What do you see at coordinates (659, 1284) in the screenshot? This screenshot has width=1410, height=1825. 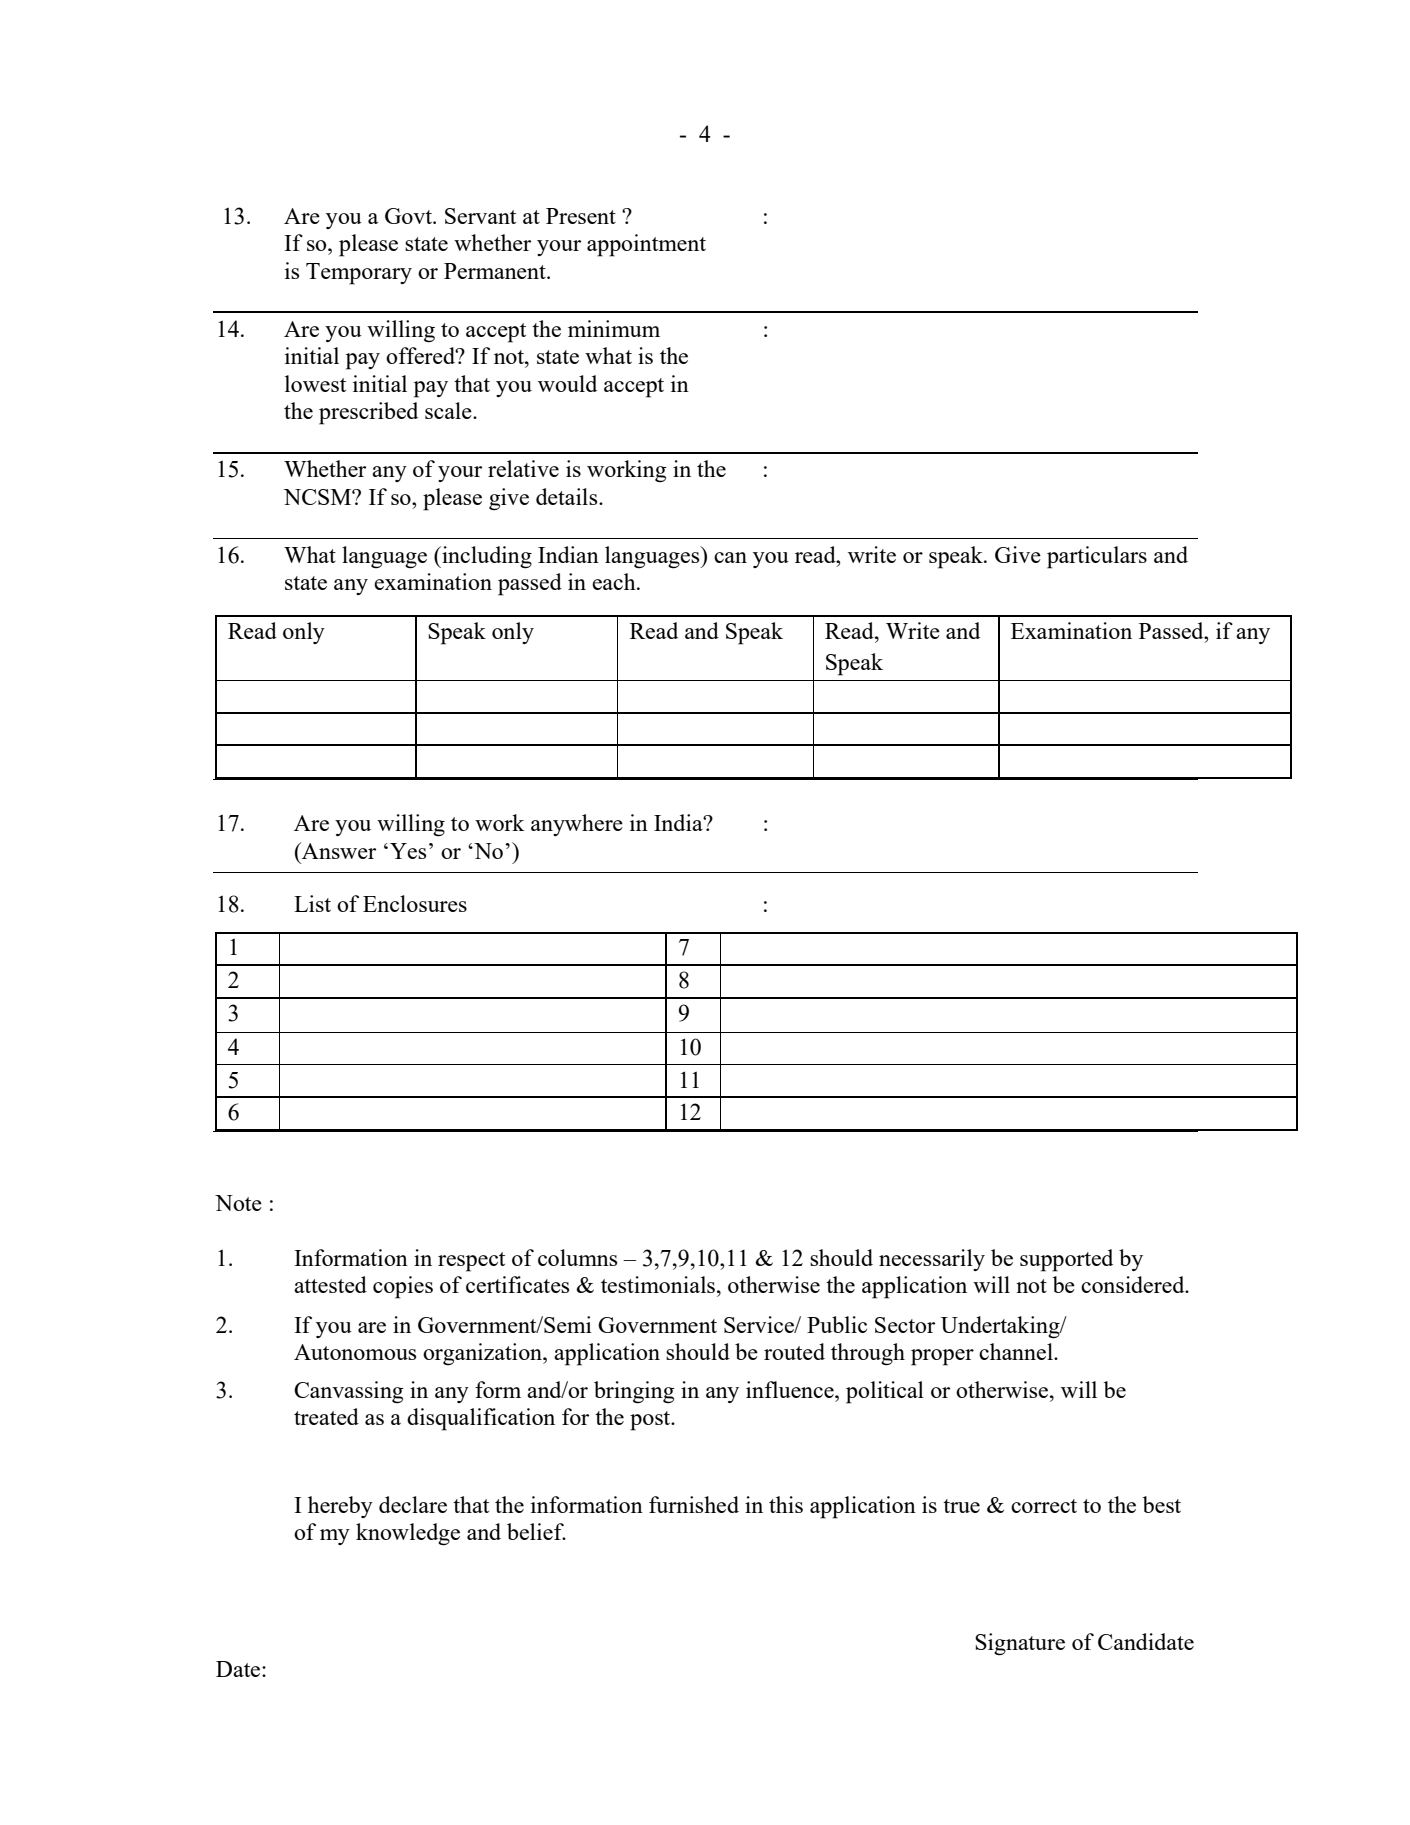 I see `testimonials` at bounding box center [659, 1284].
